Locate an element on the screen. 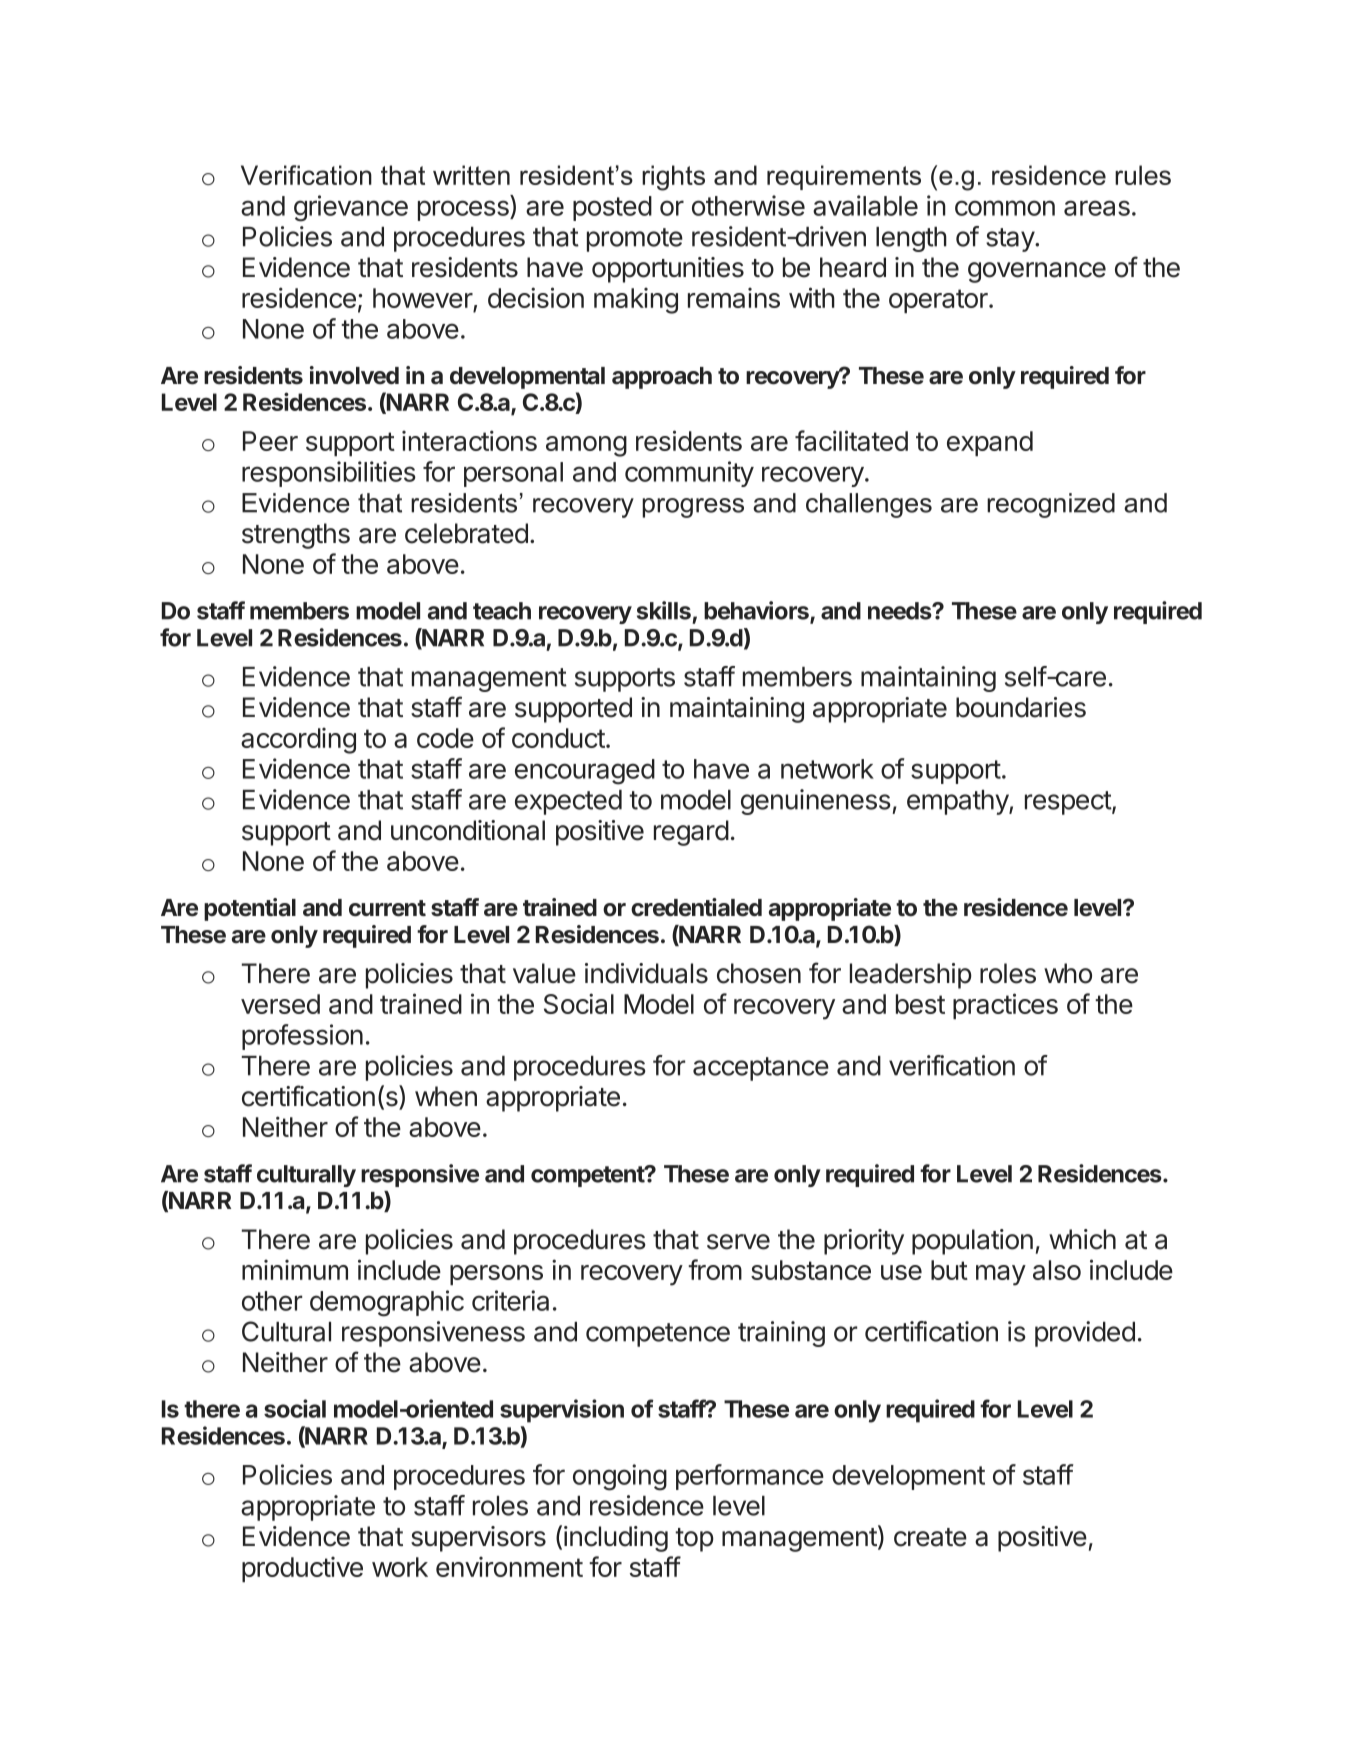 This screenshot has height=1764, width=1363. rights is located at coordinates (673, 178).
